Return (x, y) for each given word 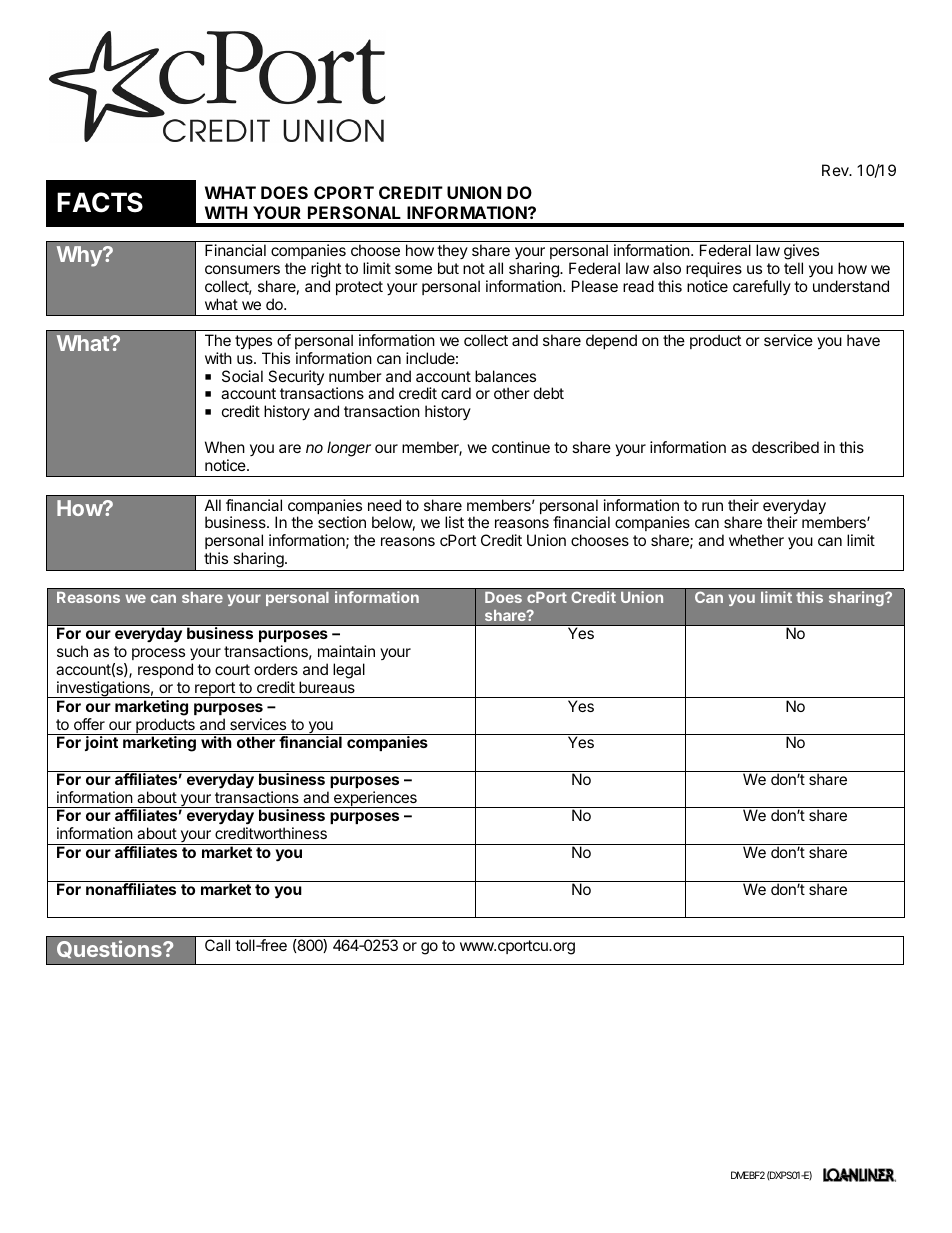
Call (217, 945)
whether (756, 540)
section (342, 522)
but (448, 268)
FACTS (100, 202)
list (454, 522)
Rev (836, 170)
